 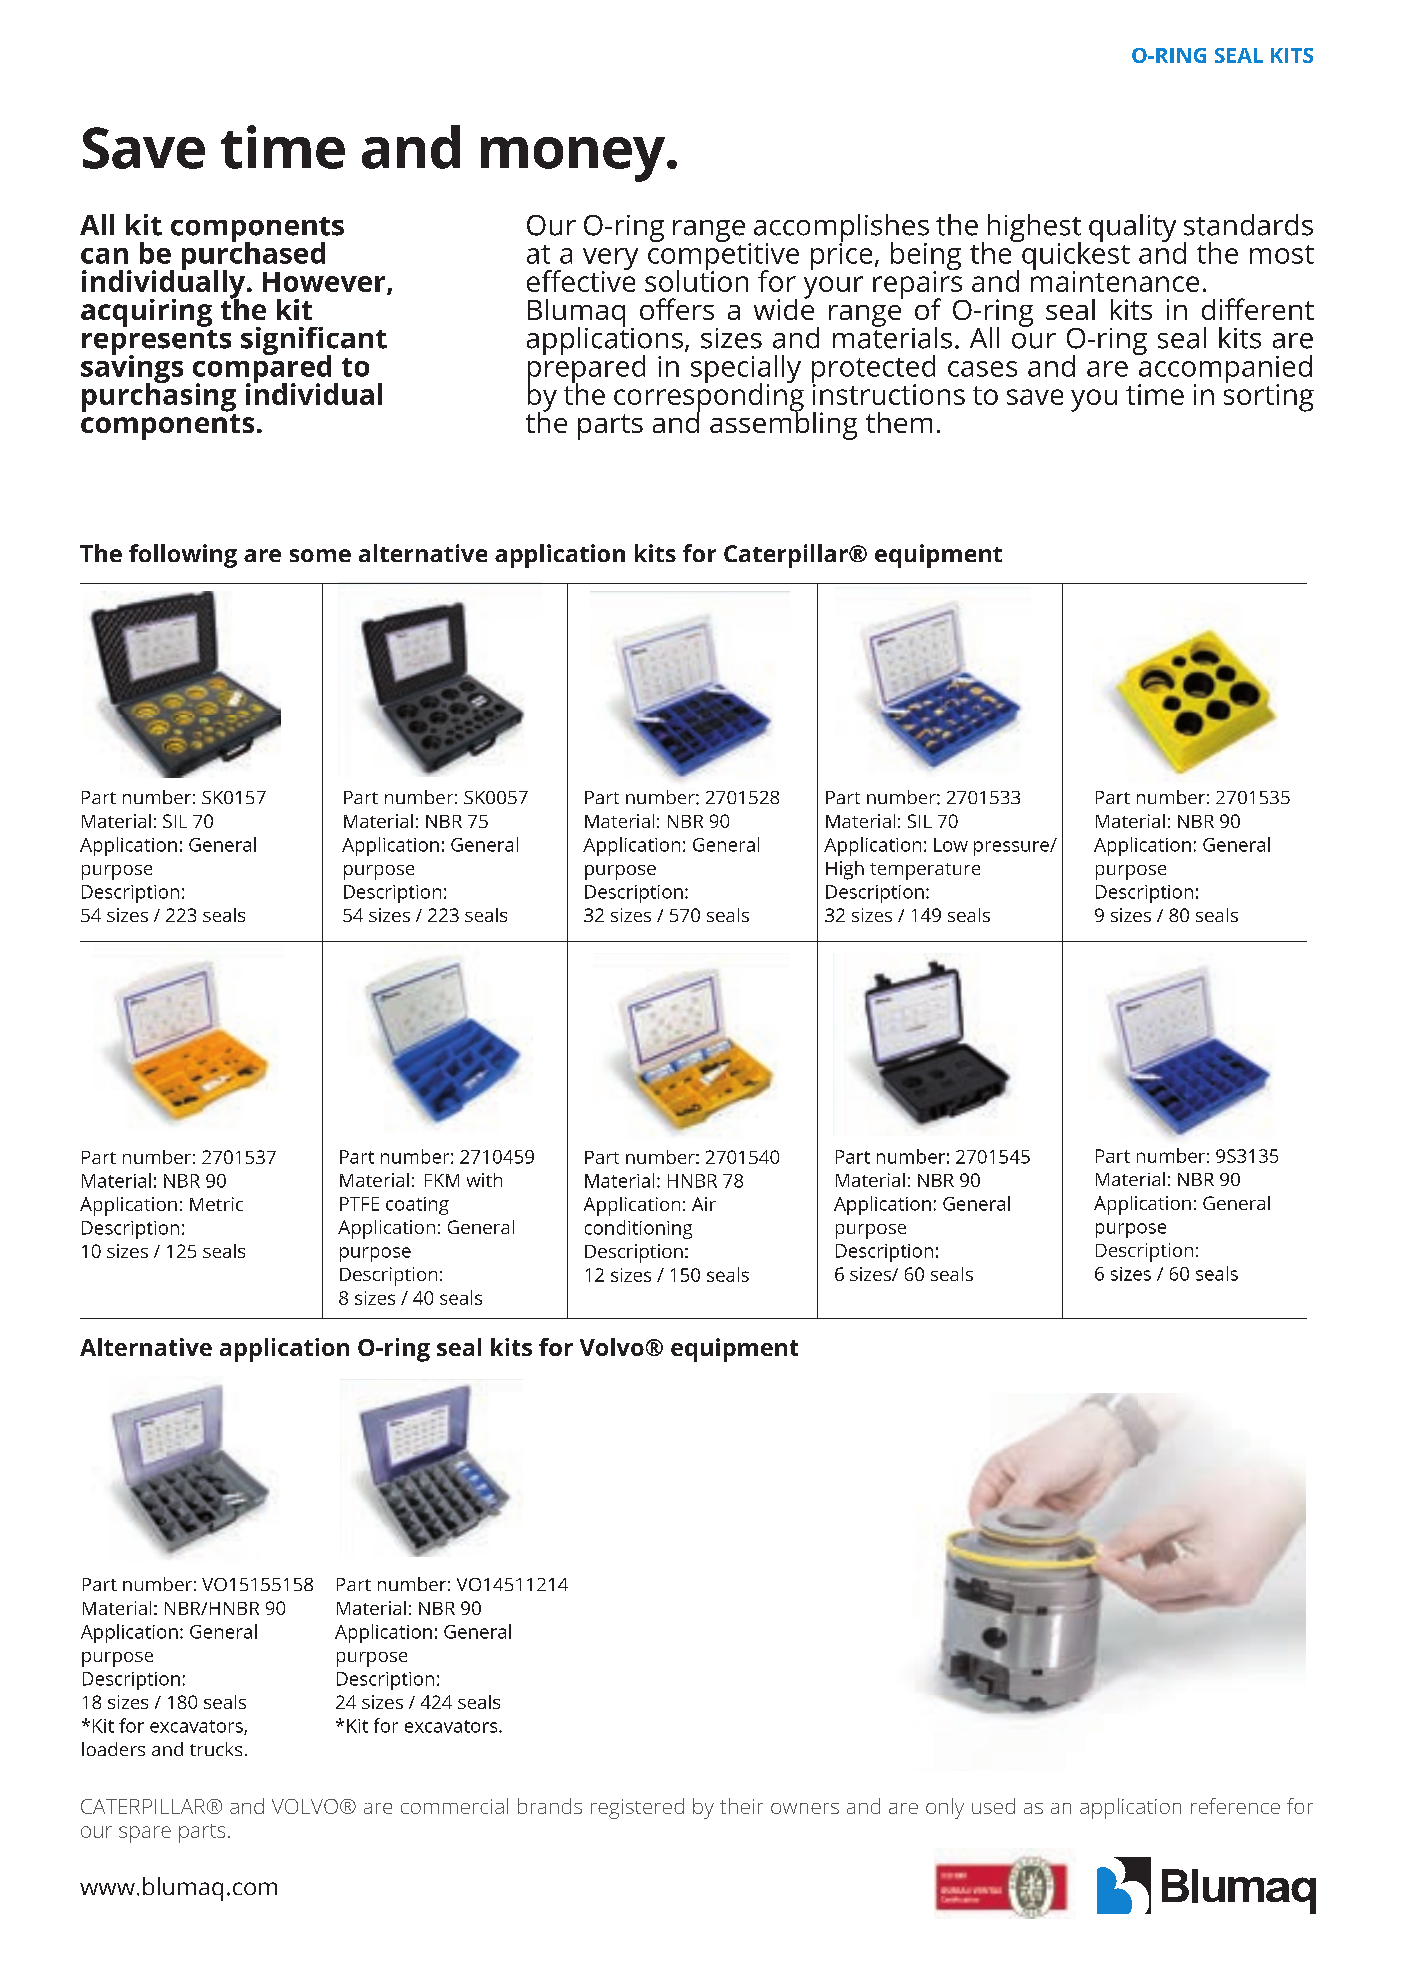 What do you see at coordinates (638, 1229) in the screenshot?
I see `conditioning` at bounding box center [638, 1229].
